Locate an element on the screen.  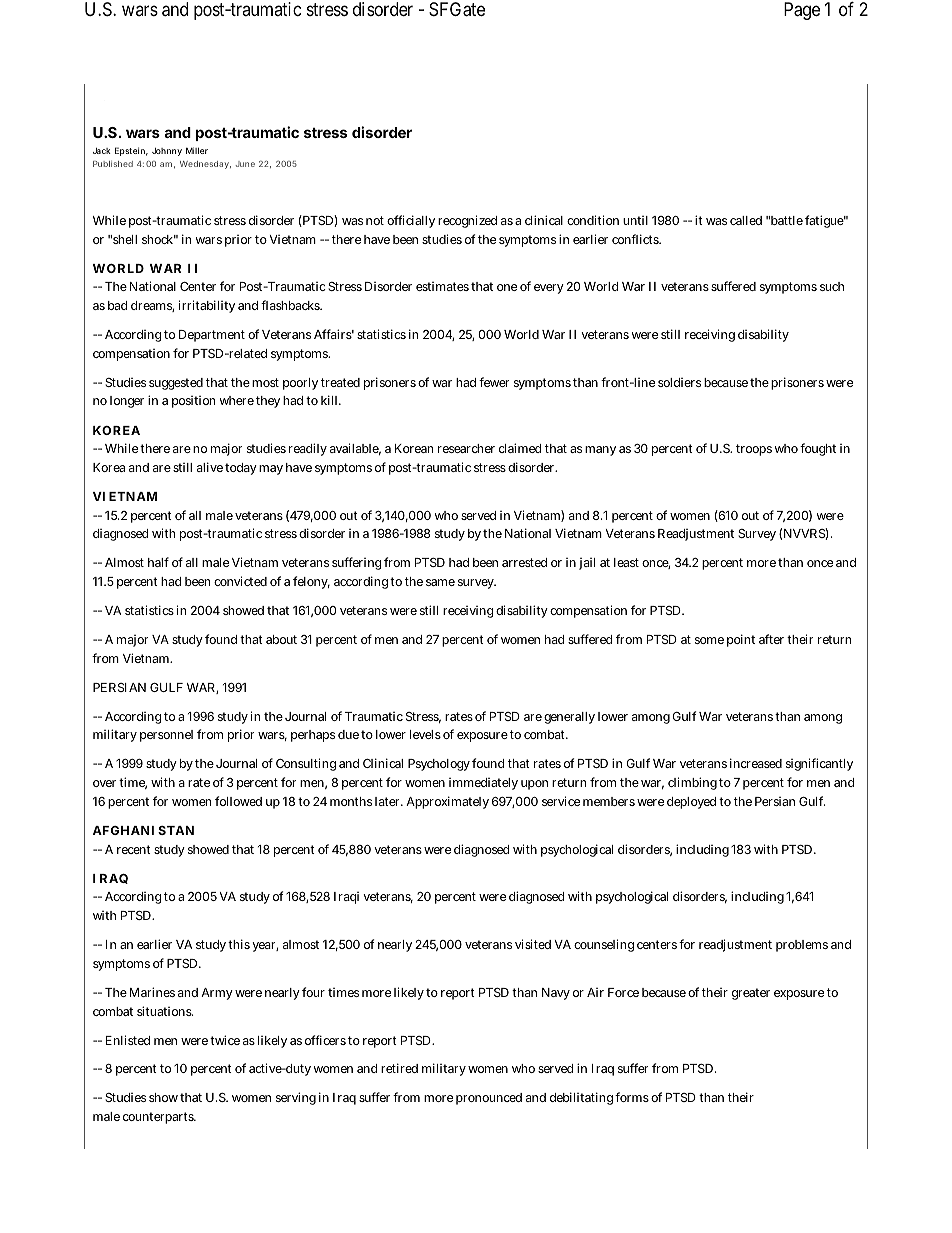
point is located at coordinates (741, 640).
